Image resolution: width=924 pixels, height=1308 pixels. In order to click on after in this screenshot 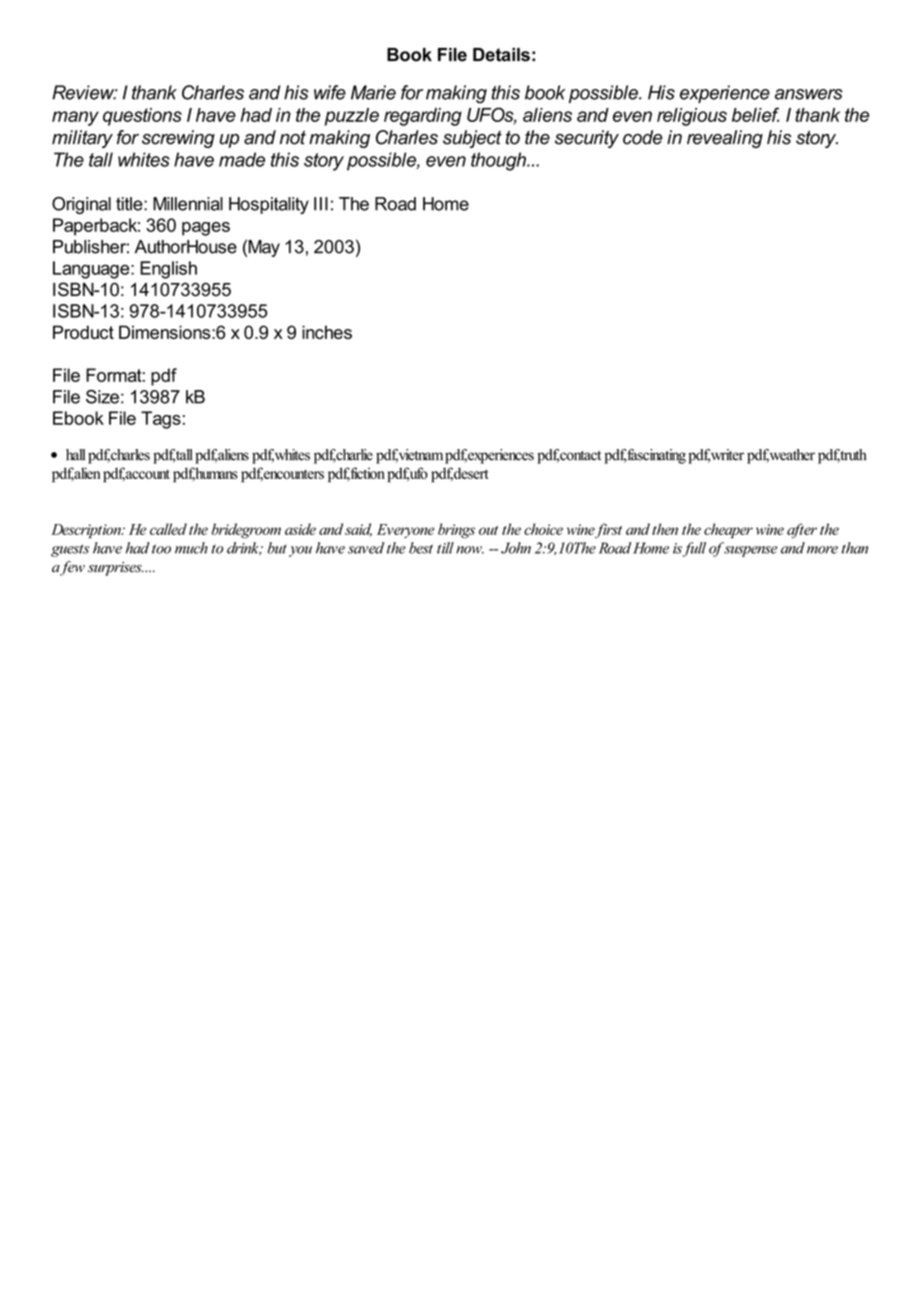, I will do `click(802, 530)`.
